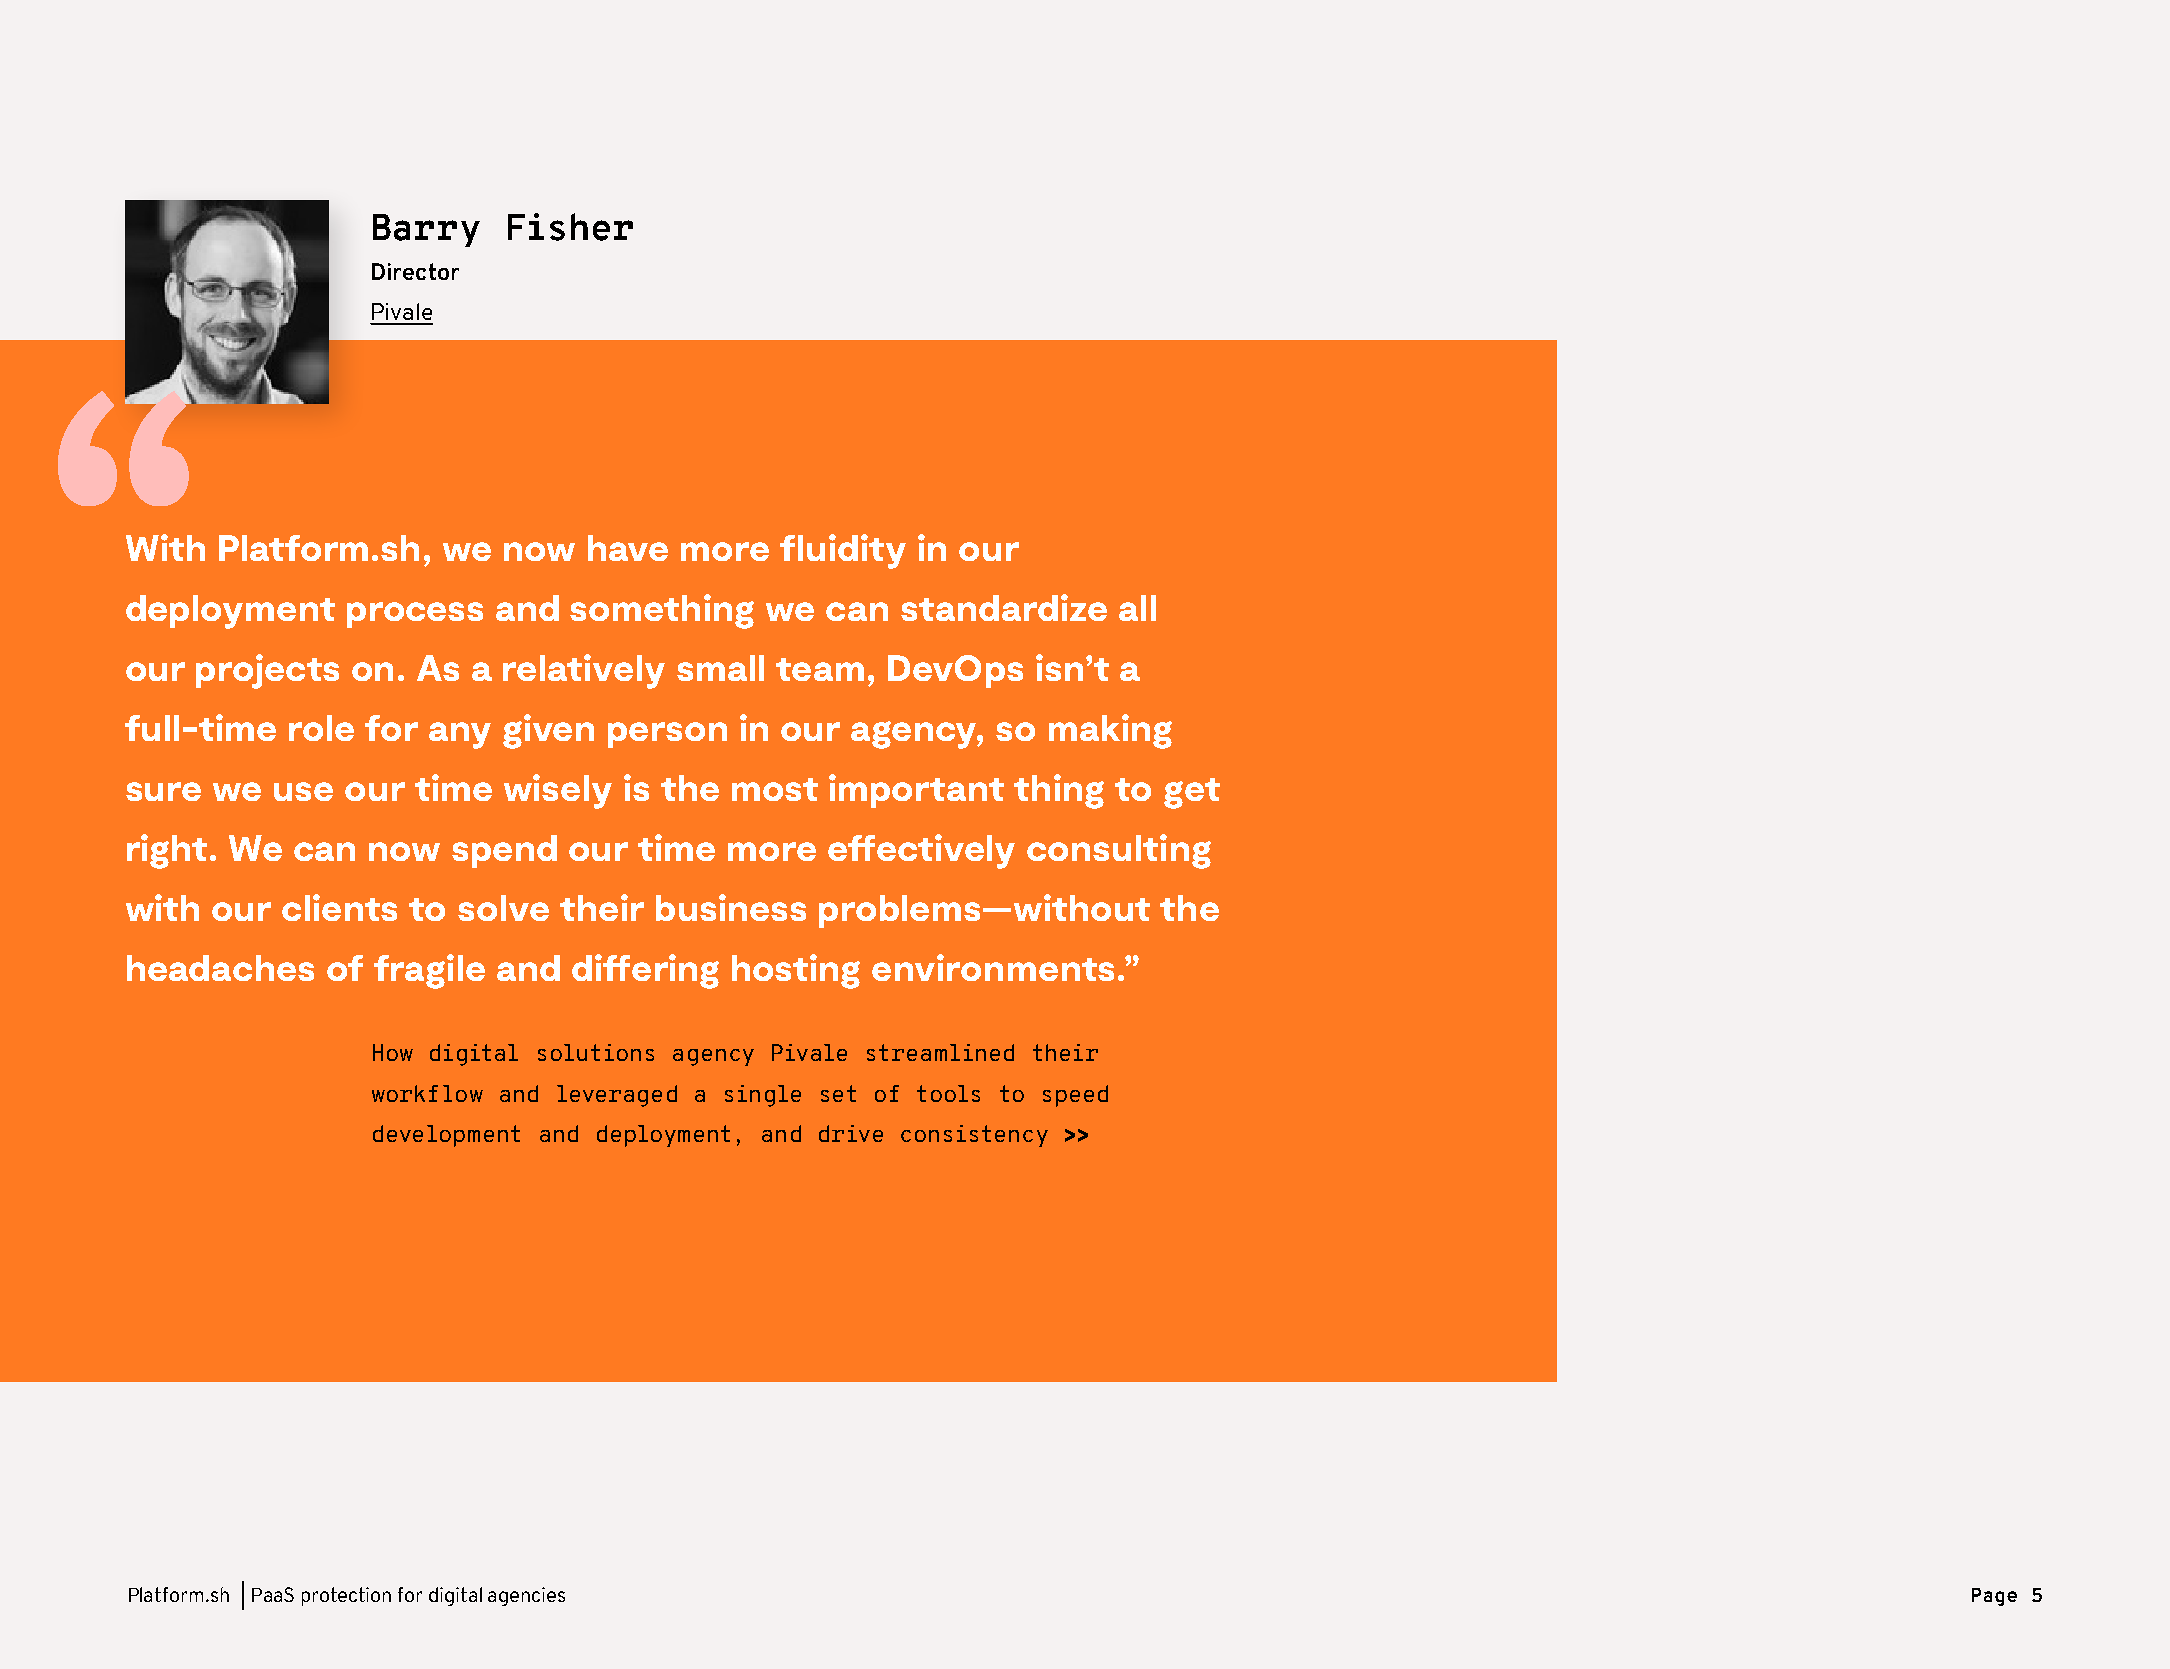 Image resolution: width=2170 pixels, height=1669 pixels. Describe the element at coordinates (346, 1596) in the document. I see `protection` at that location.
